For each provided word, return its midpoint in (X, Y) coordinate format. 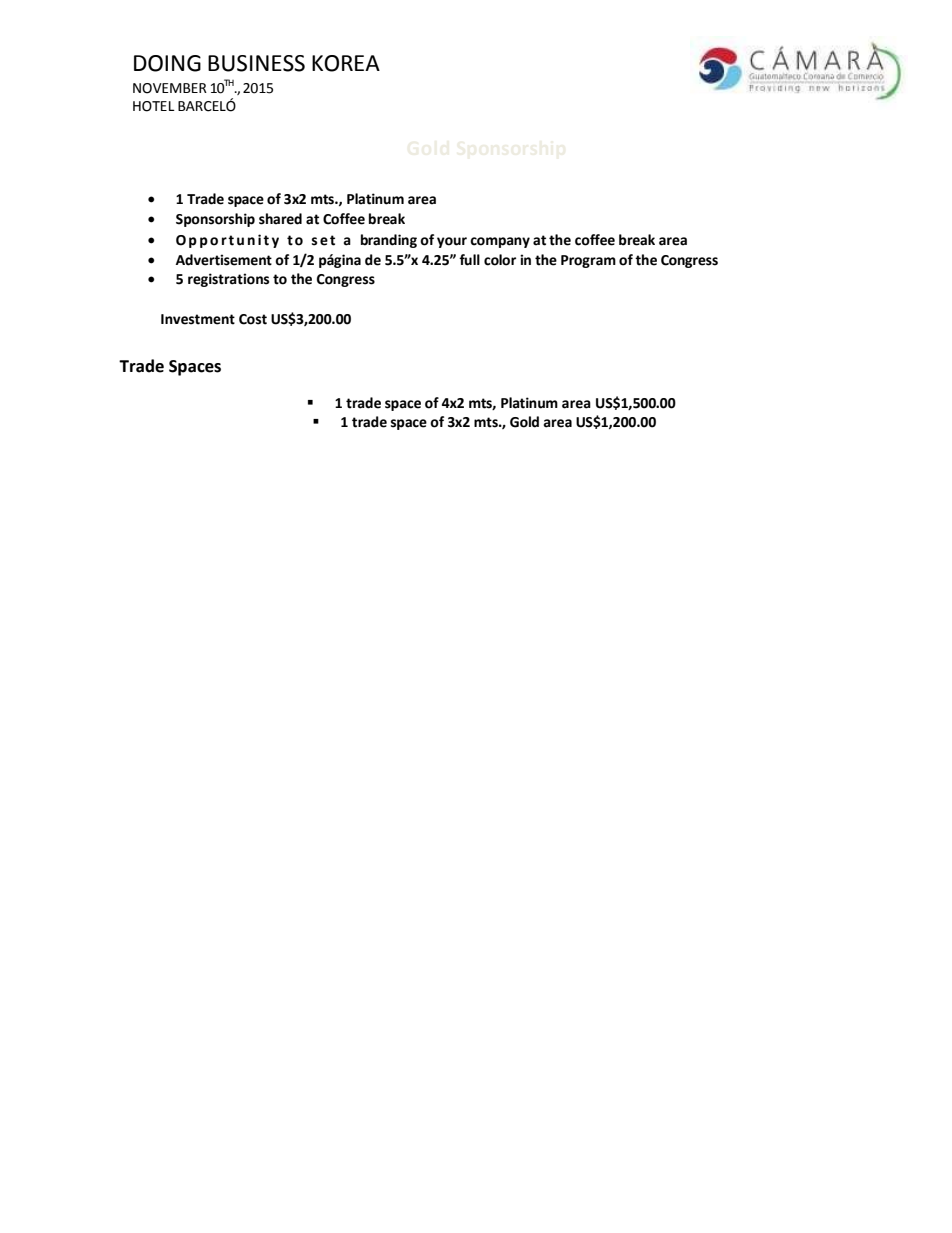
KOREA (346, 63)
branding (389, 241)
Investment (198, 319)
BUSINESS (256, 63)
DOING (167, 63)
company (500, 242)
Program (588, 261)
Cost (253, 319)
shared (280, 219)
